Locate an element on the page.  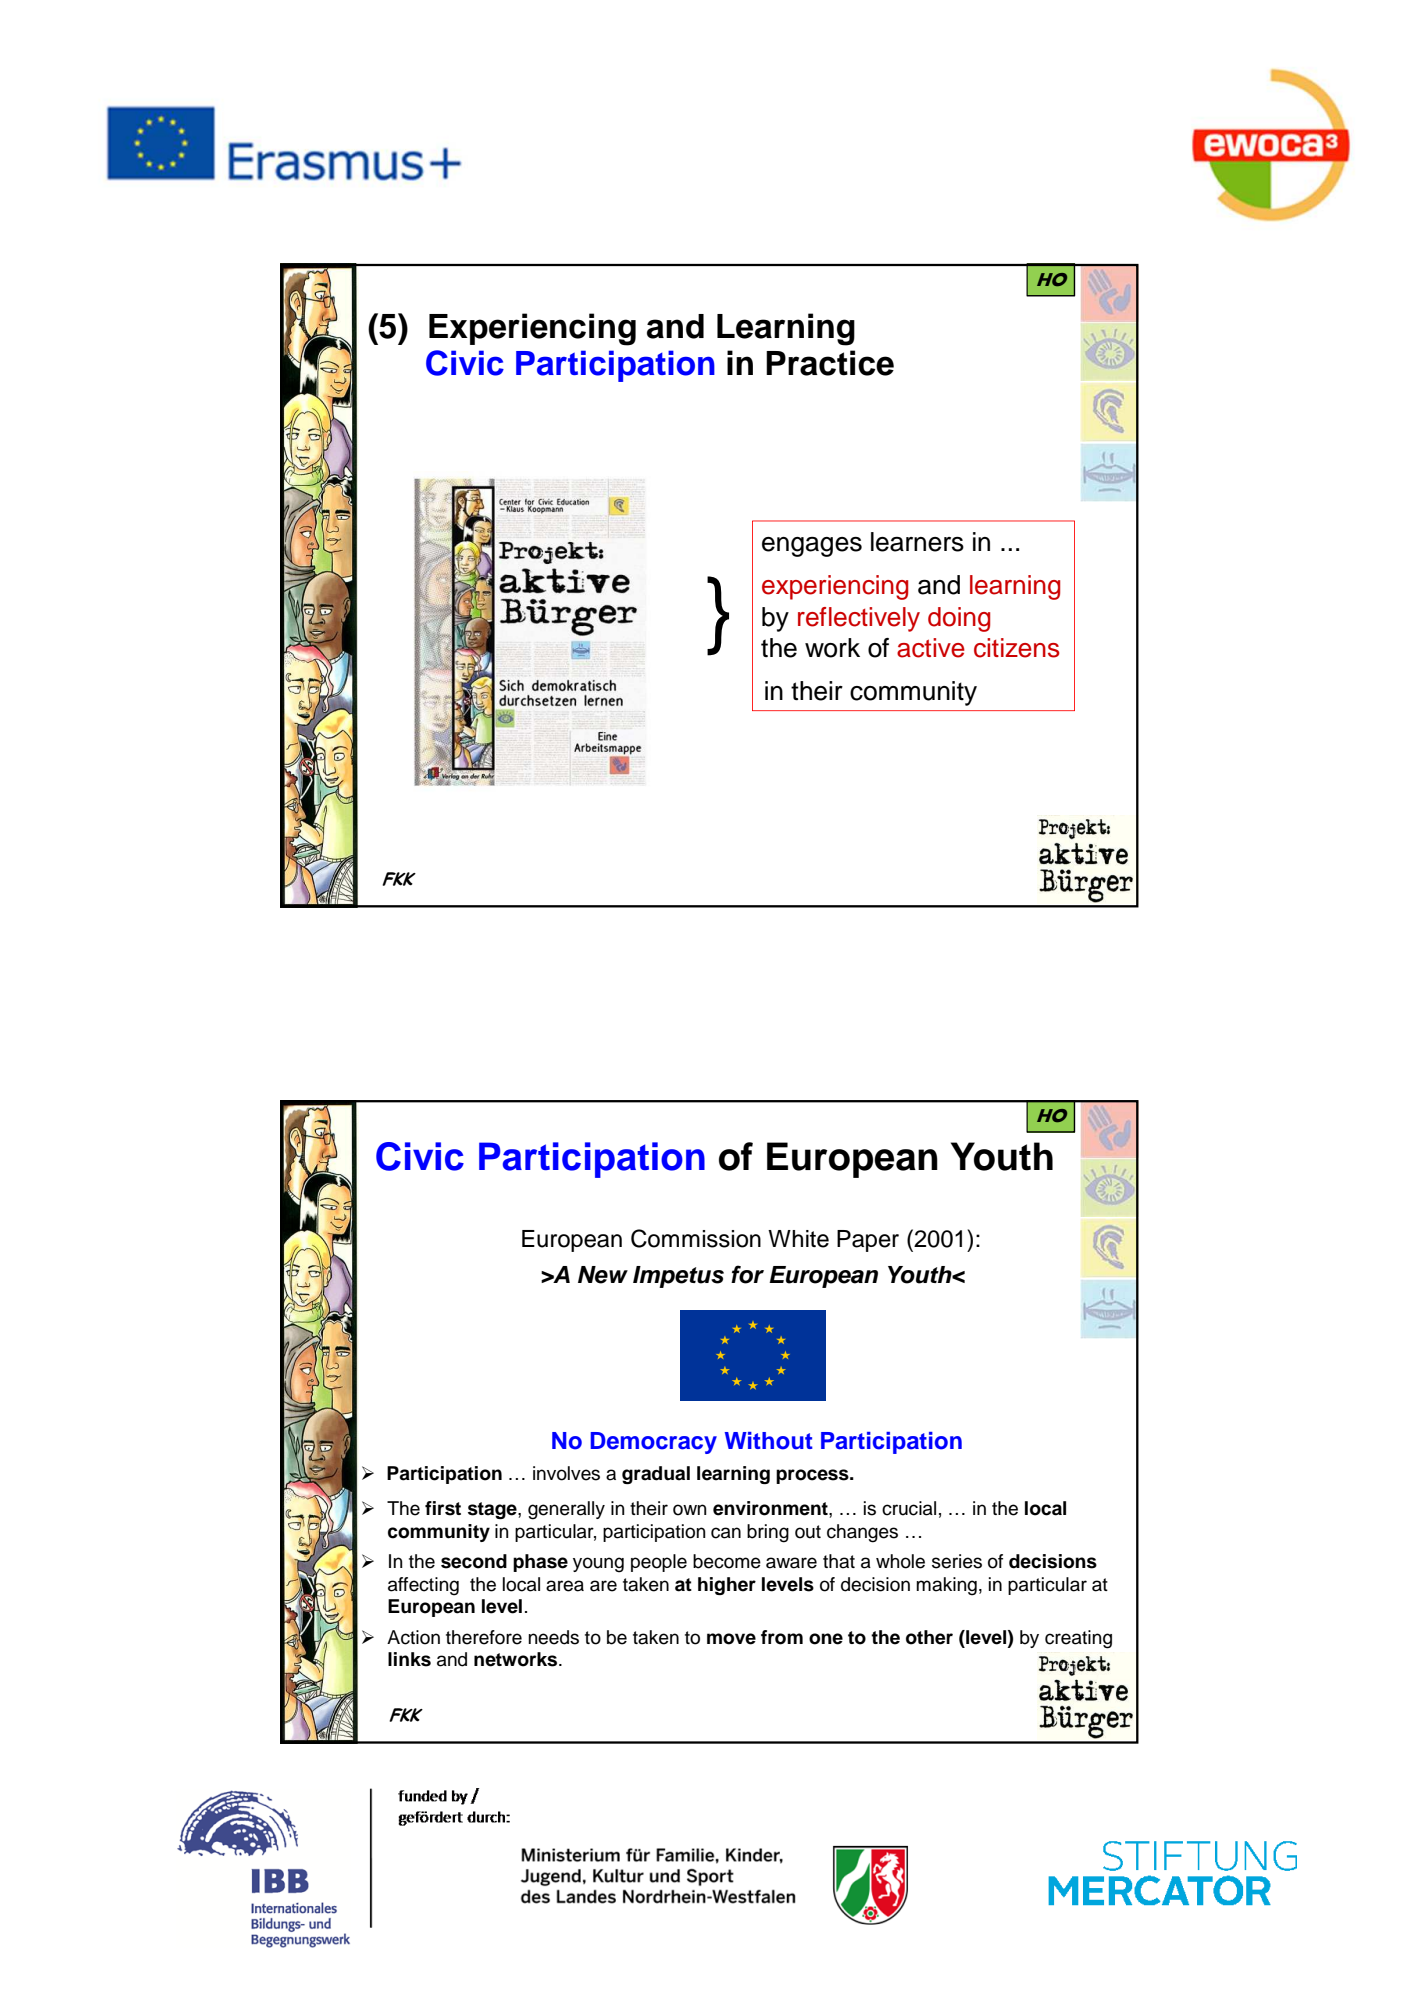
move is located at coordinates (731, 1639).
